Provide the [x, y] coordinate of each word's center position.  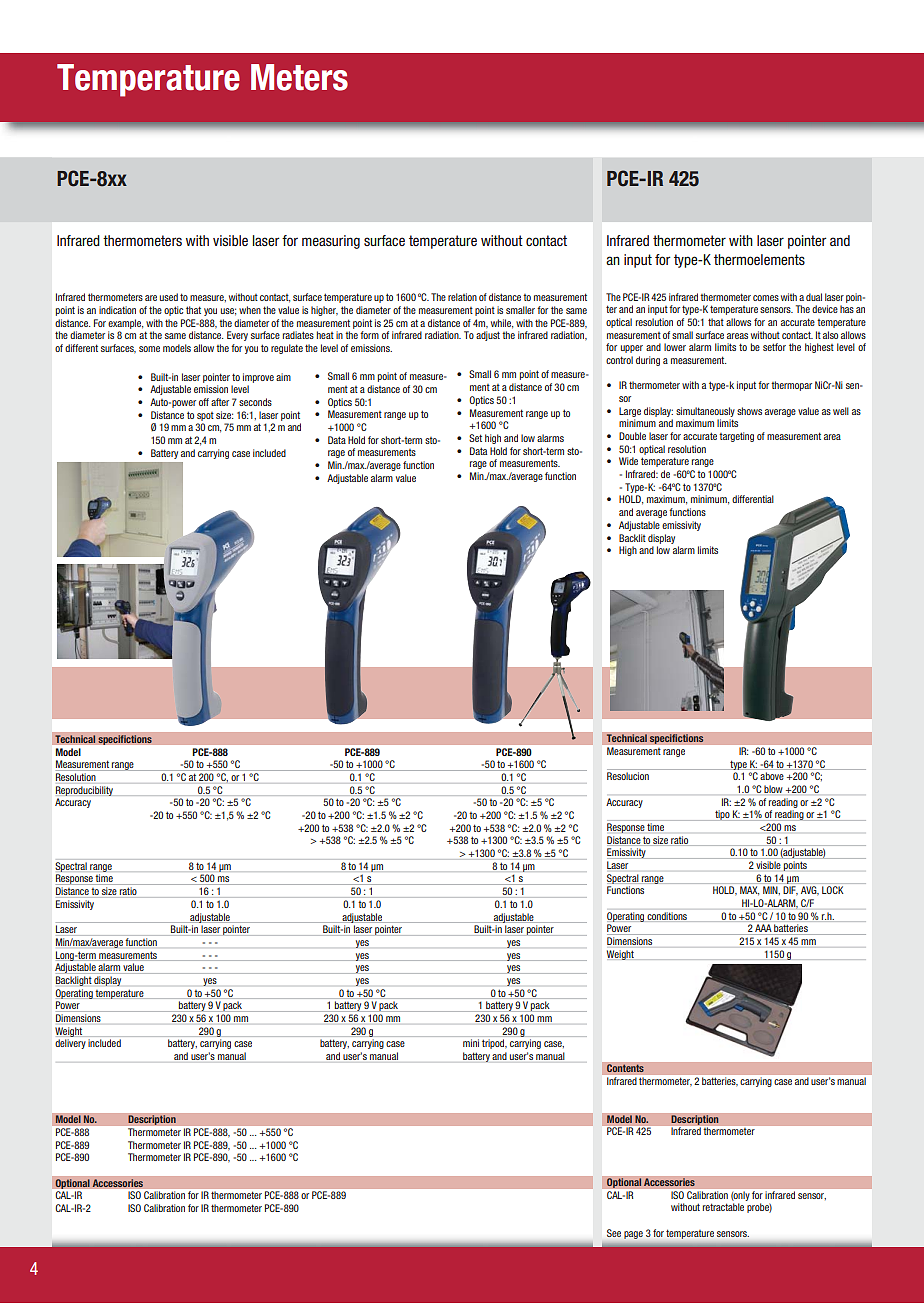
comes [766, 298]
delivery [70, 1044]
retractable [723, 1207]
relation [462, 297]
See [614, 1233]
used [169, 297]
